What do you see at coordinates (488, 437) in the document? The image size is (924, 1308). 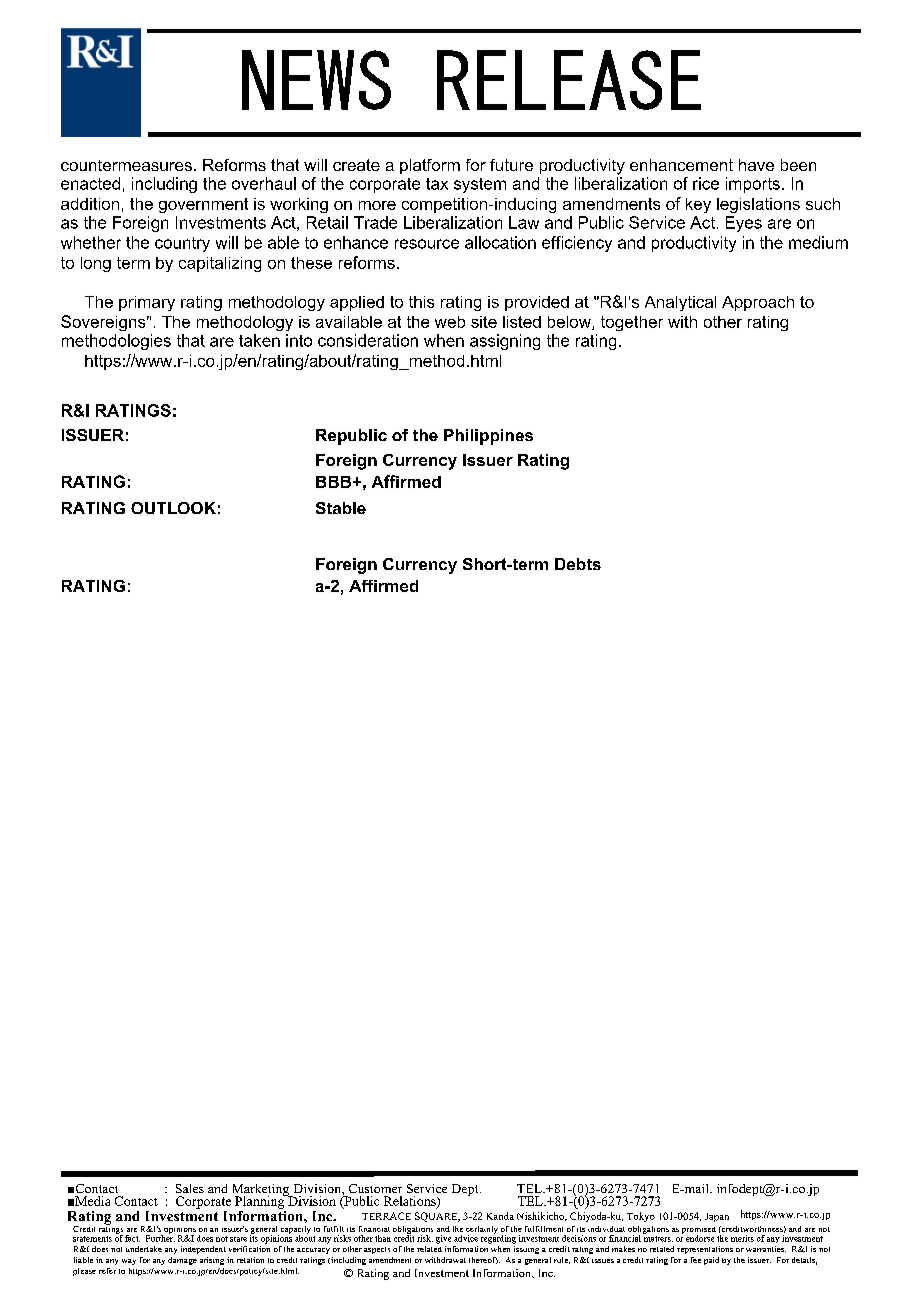 I see `Philippines` at bounding box center [488, 437].
